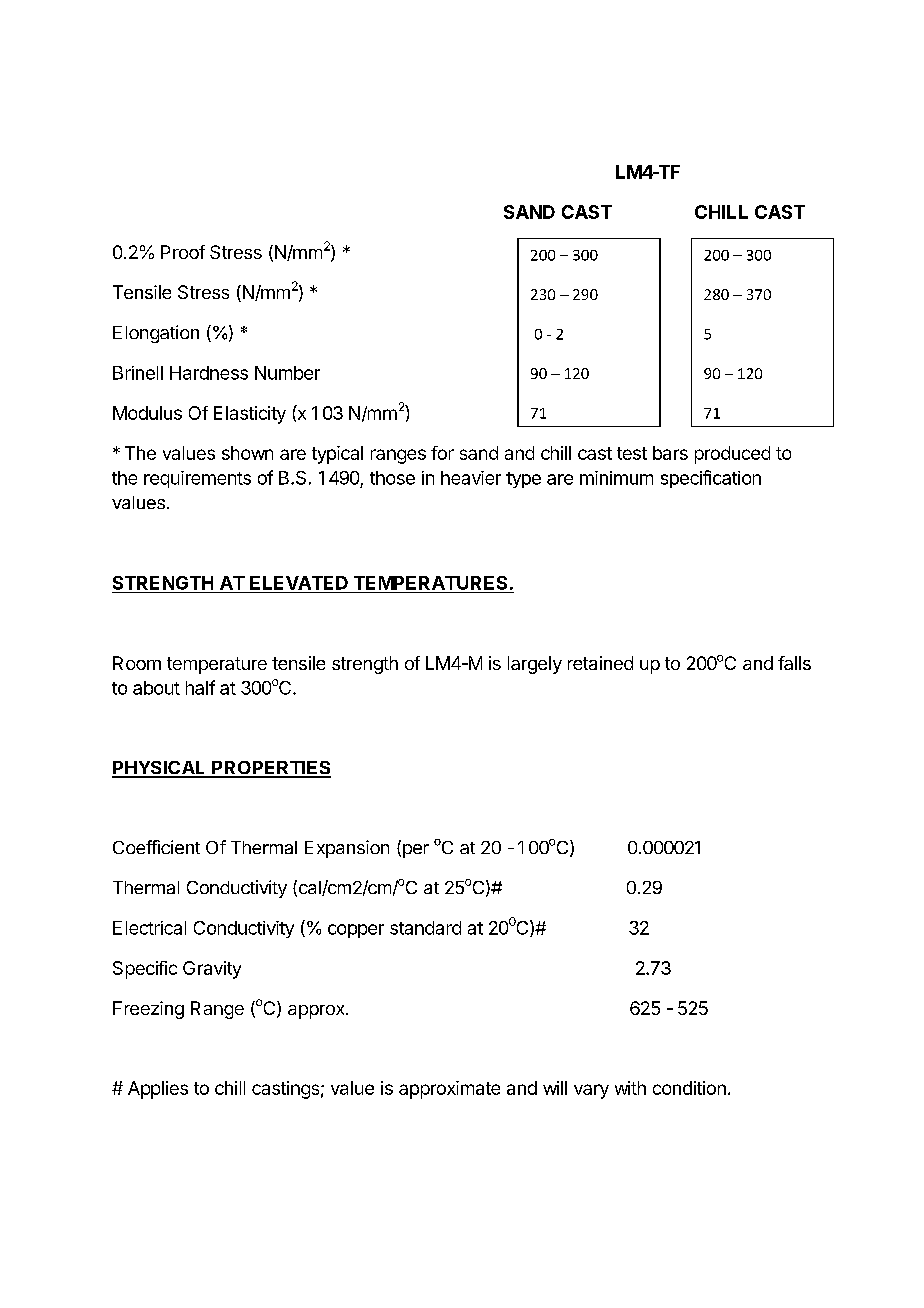 The width and height of the screenshot is (924, 1308). What do you see at coordinates (555, 1088) in the screenshot?
I see `will` at bounding box center [555, 1088].
